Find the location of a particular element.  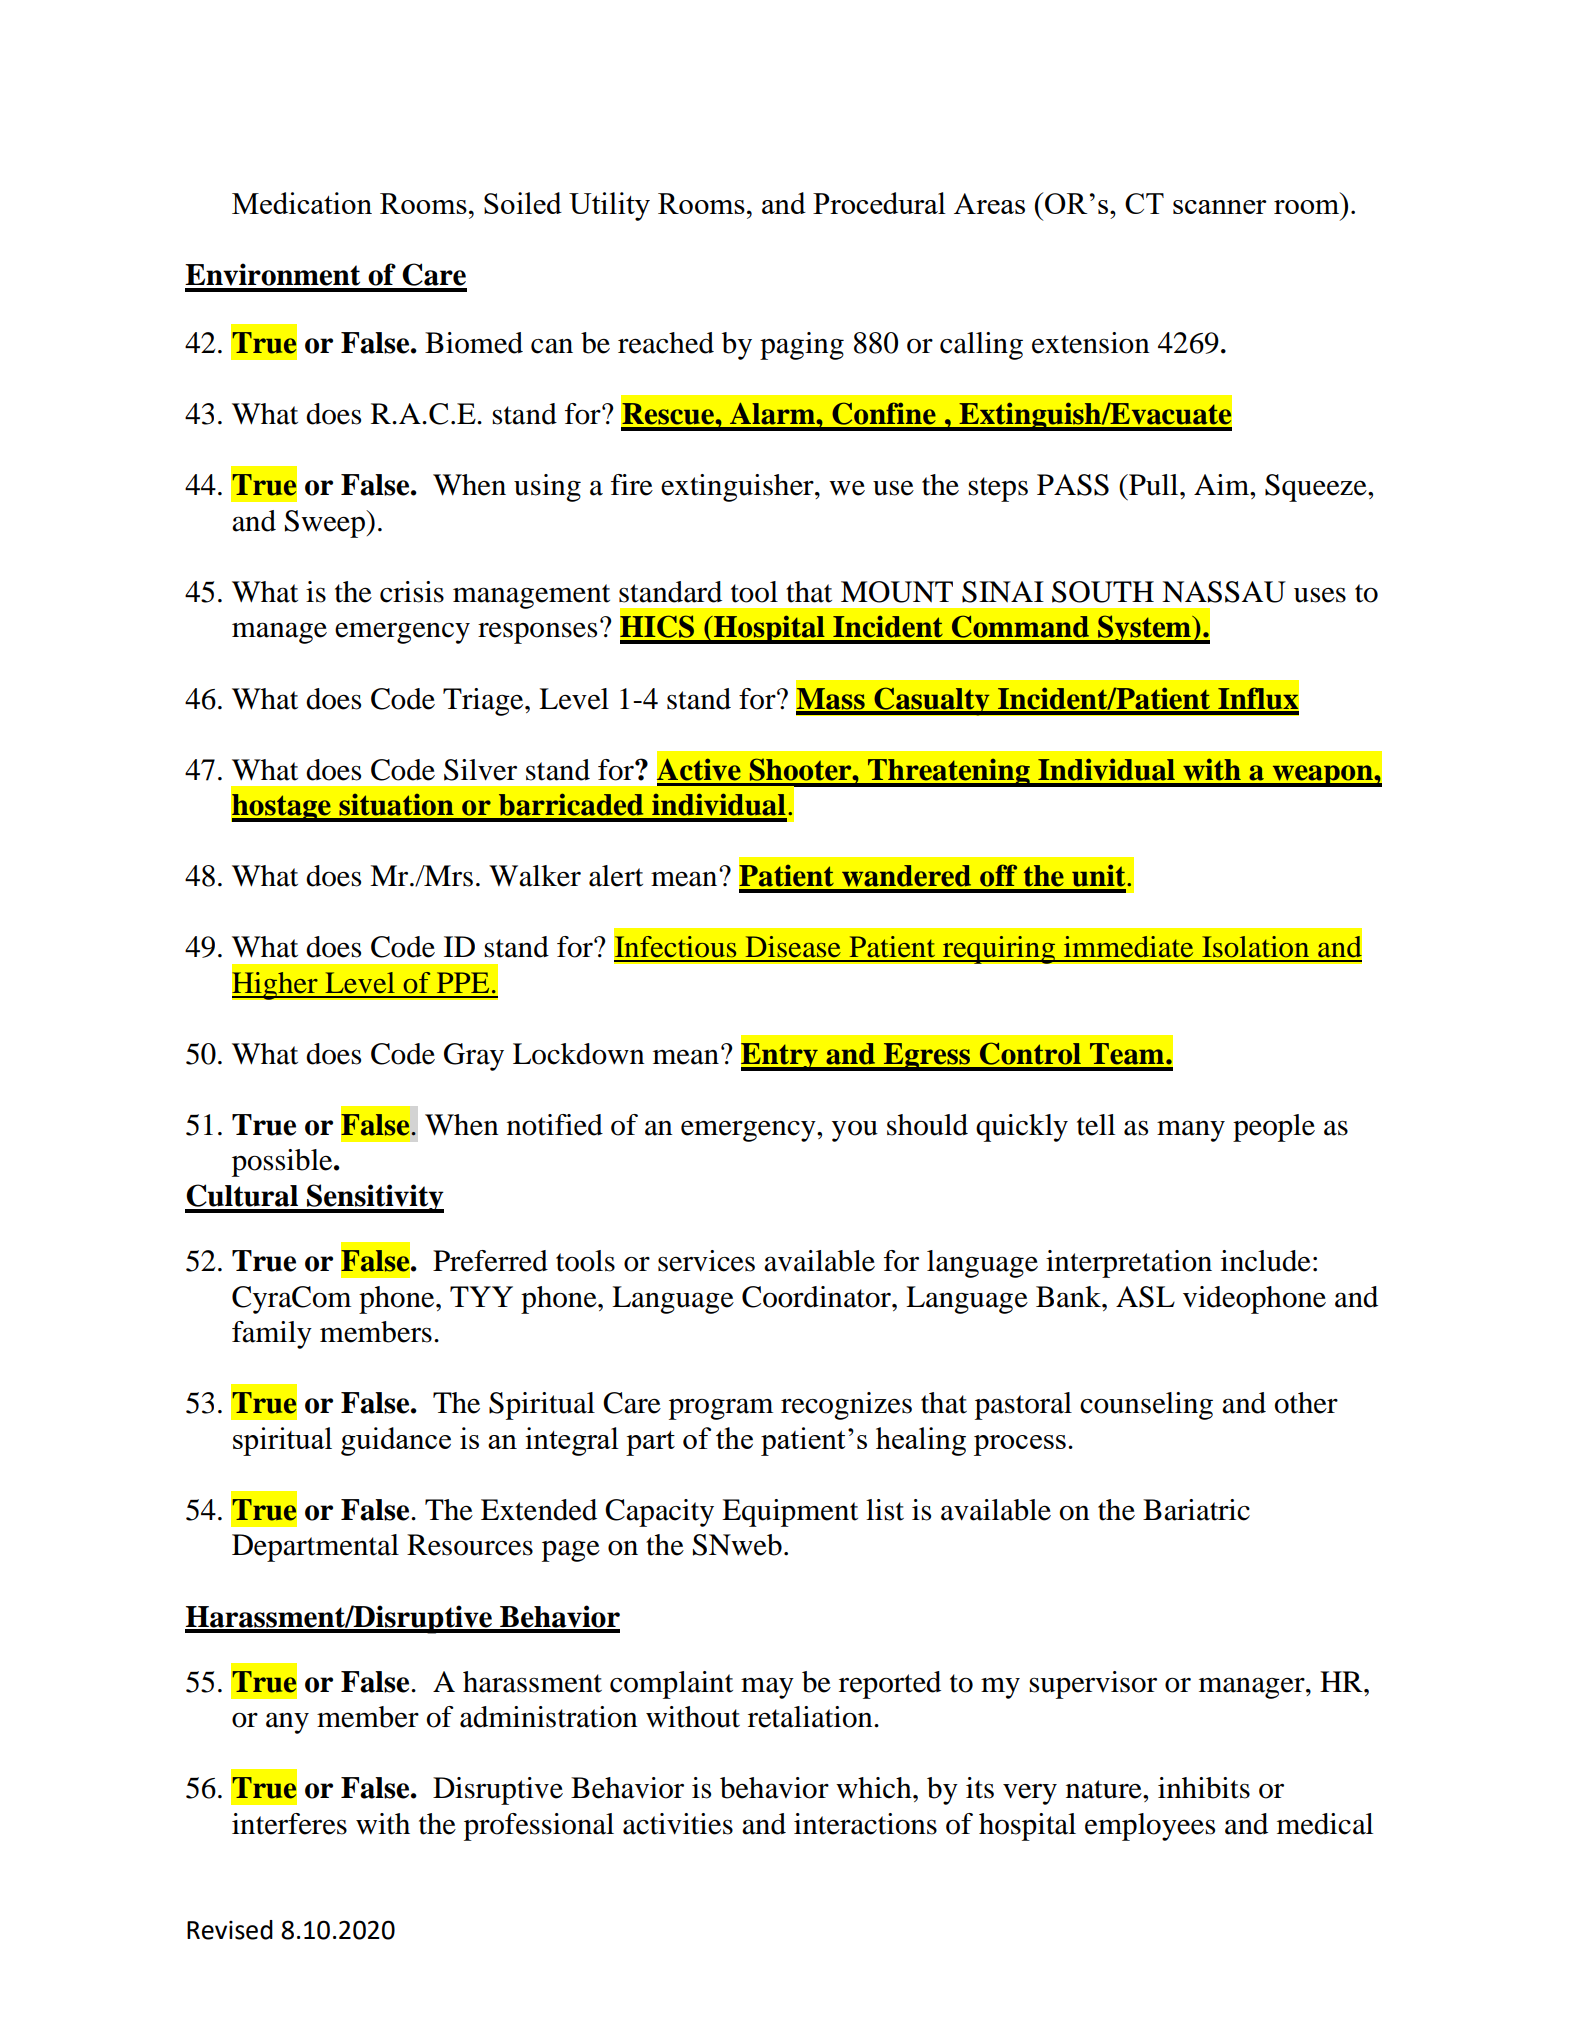

many is located at coordinates (1191, 1131).
